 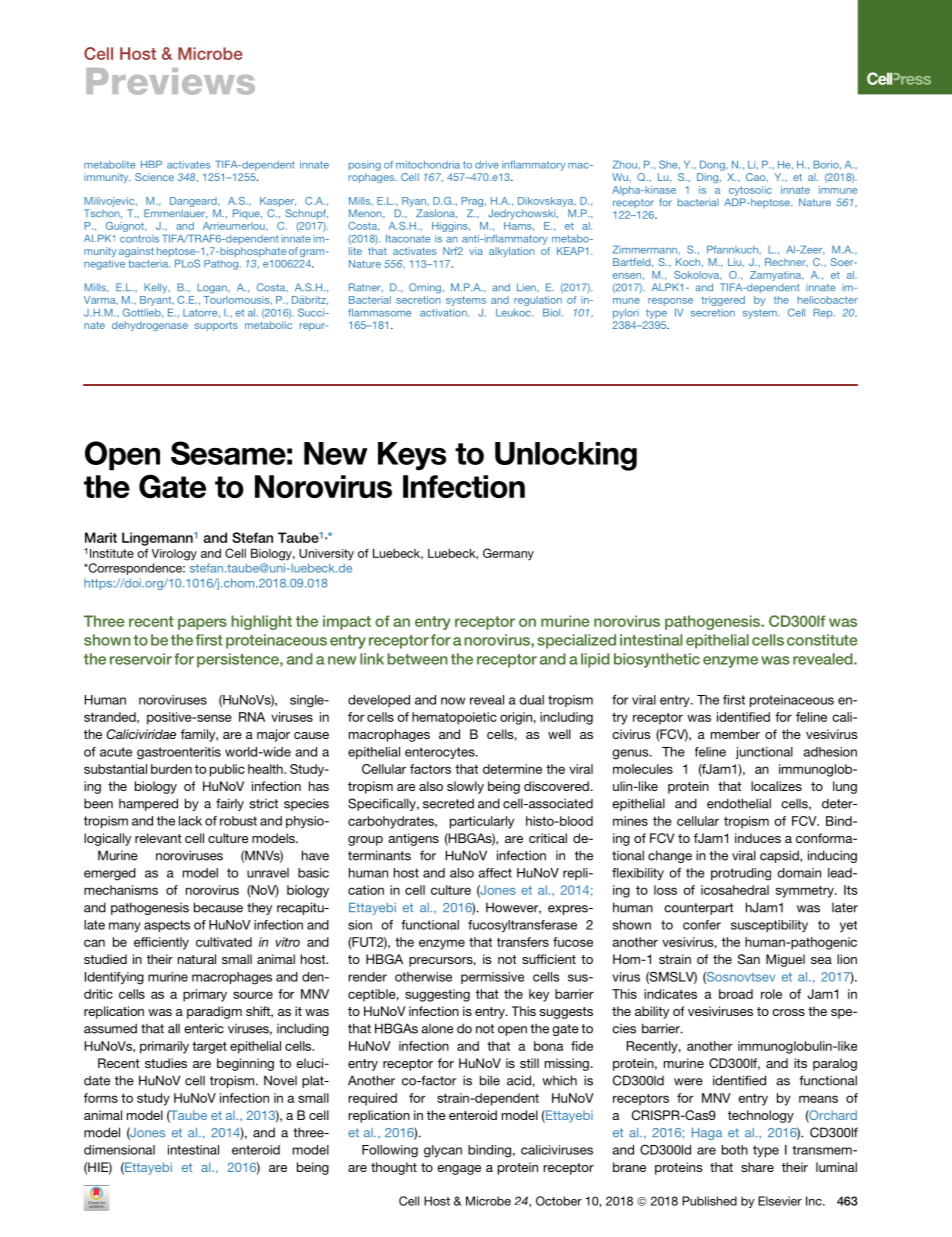 What do you see at coordinates (216, 326) in the page?
I see `supports` at bounding box center [216, 326].
